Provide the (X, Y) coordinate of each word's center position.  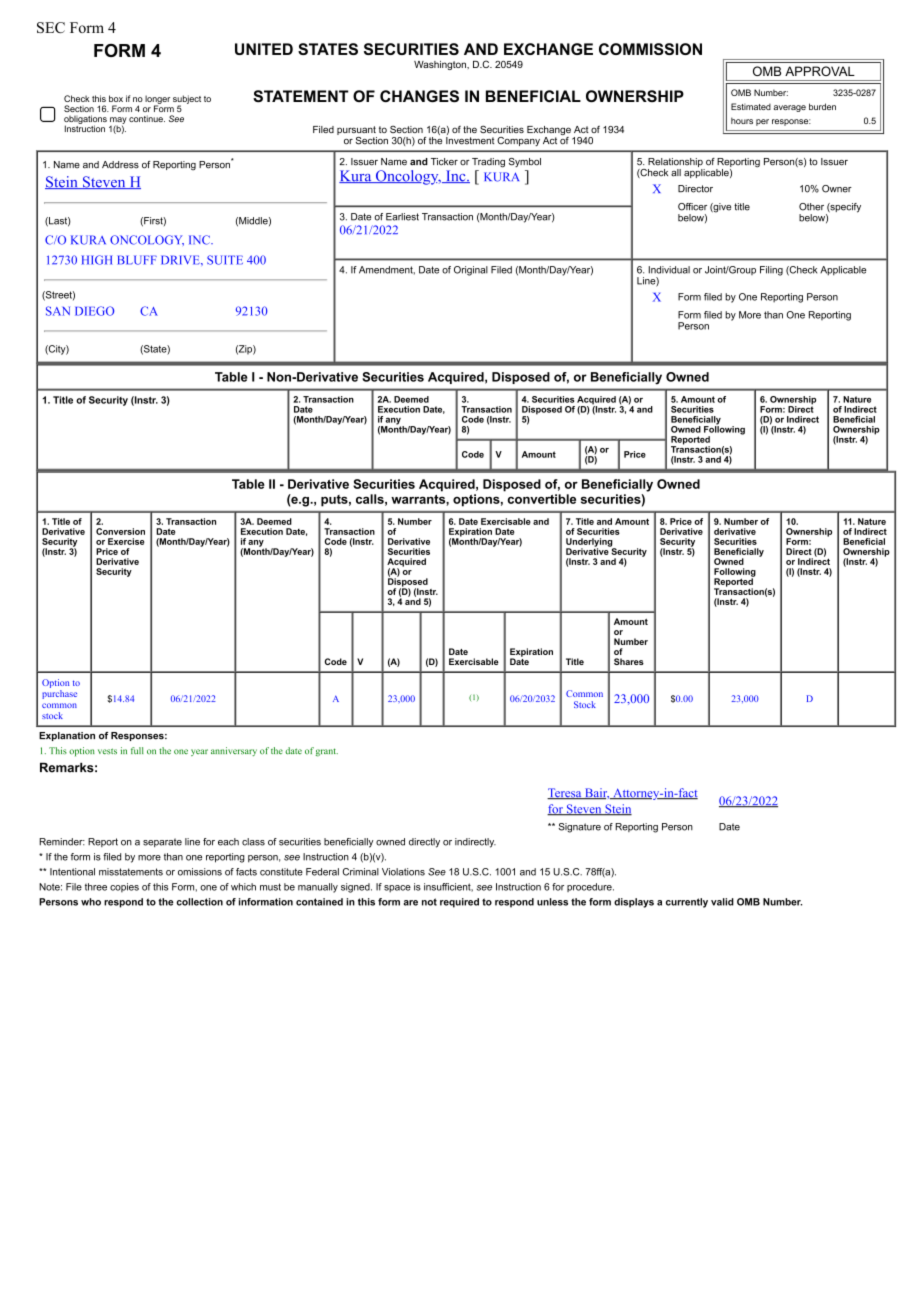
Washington (441, 65)
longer (157, 100)
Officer (692, 207)
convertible (541, 499)
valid (722, 902)
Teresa (565, 794)
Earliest (402, 217)
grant (327, 752)
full (137, 750)
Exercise (126, 541)
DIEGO (94, 311)
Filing (771, 271)
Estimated (751, 106)
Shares (629, 661)
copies (124, 888)
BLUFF (137, 260)
